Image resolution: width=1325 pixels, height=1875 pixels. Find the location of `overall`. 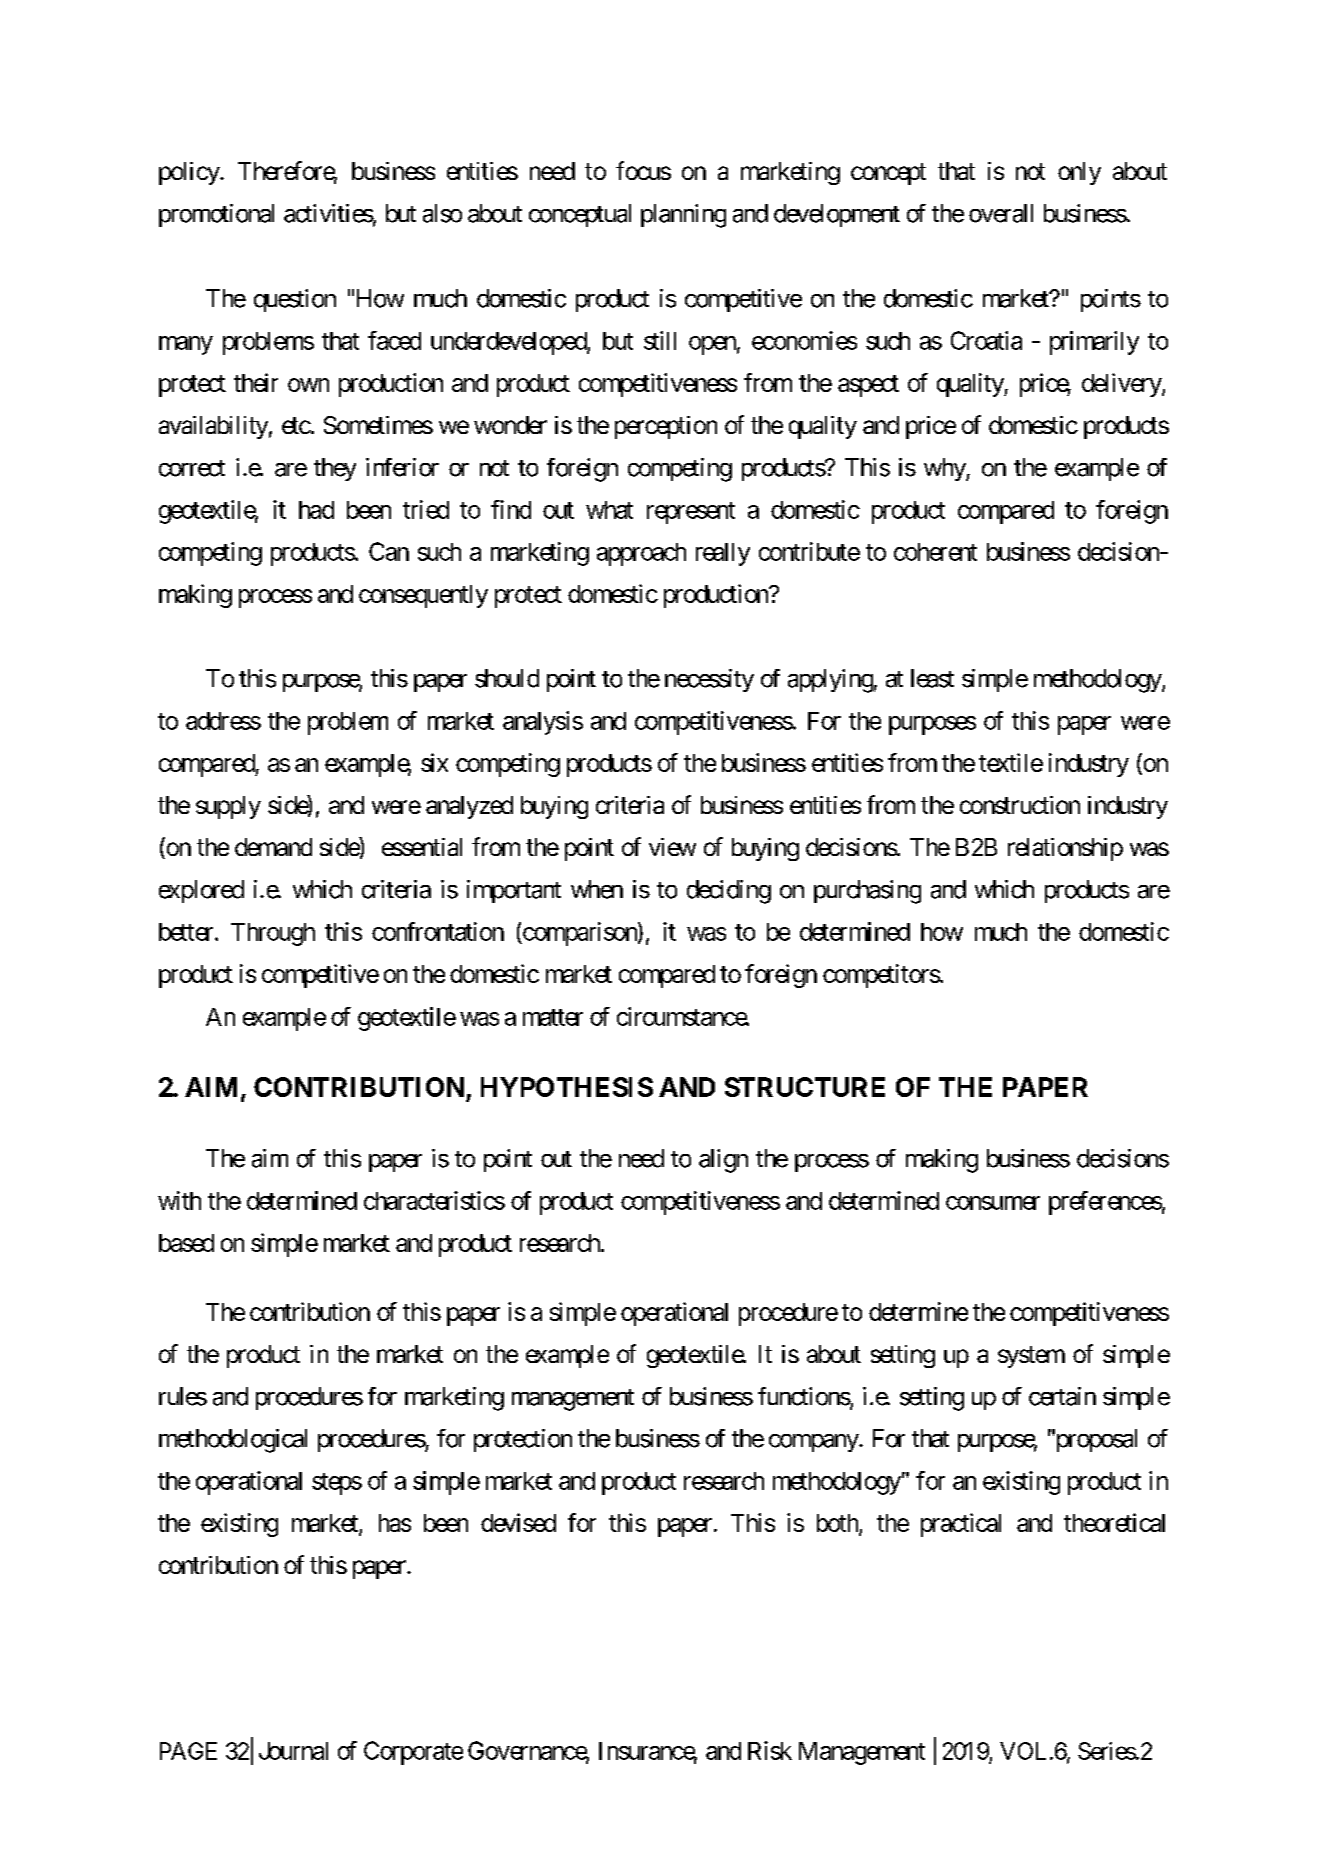

overall is located at coordinates (1001, 213).
